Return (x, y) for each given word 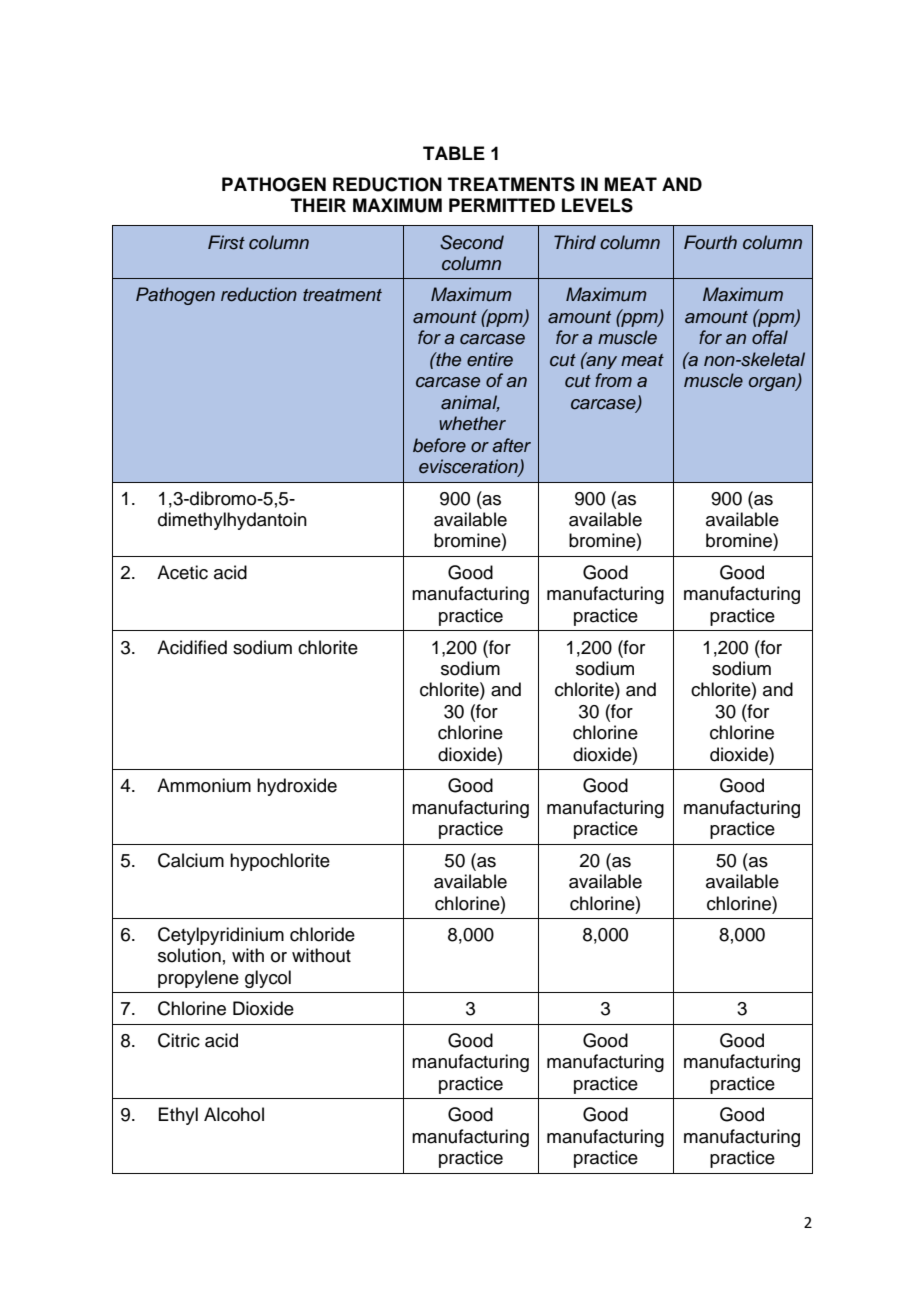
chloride (322, 934)
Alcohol (234, 1114)
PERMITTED (502, 205)
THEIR (318, 205)
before (439, 445)
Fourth (710, 242)
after (511, 445)
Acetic (182, 572)
